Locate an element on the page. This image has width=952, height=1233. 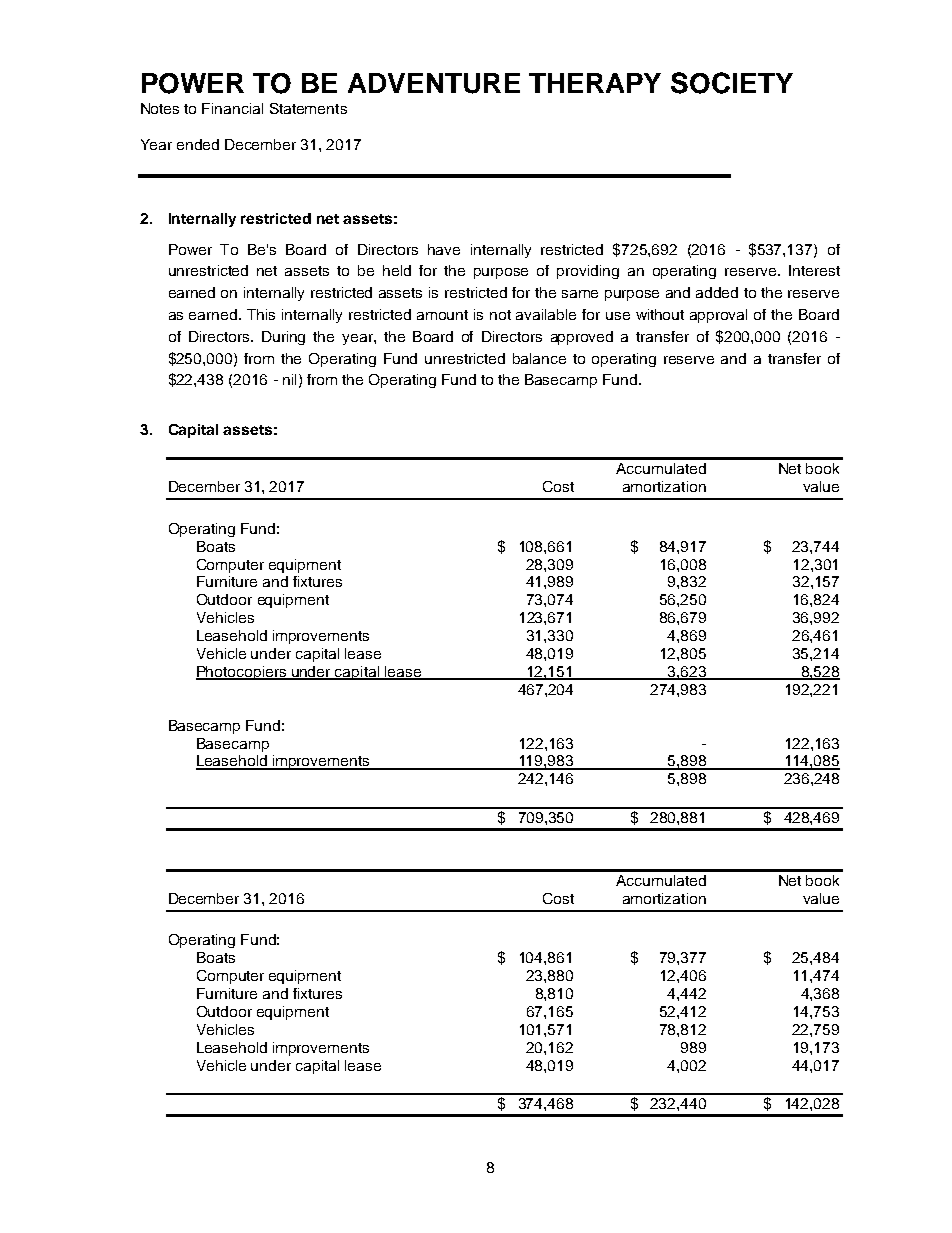
Financial is located at coordinates (232, 108).
